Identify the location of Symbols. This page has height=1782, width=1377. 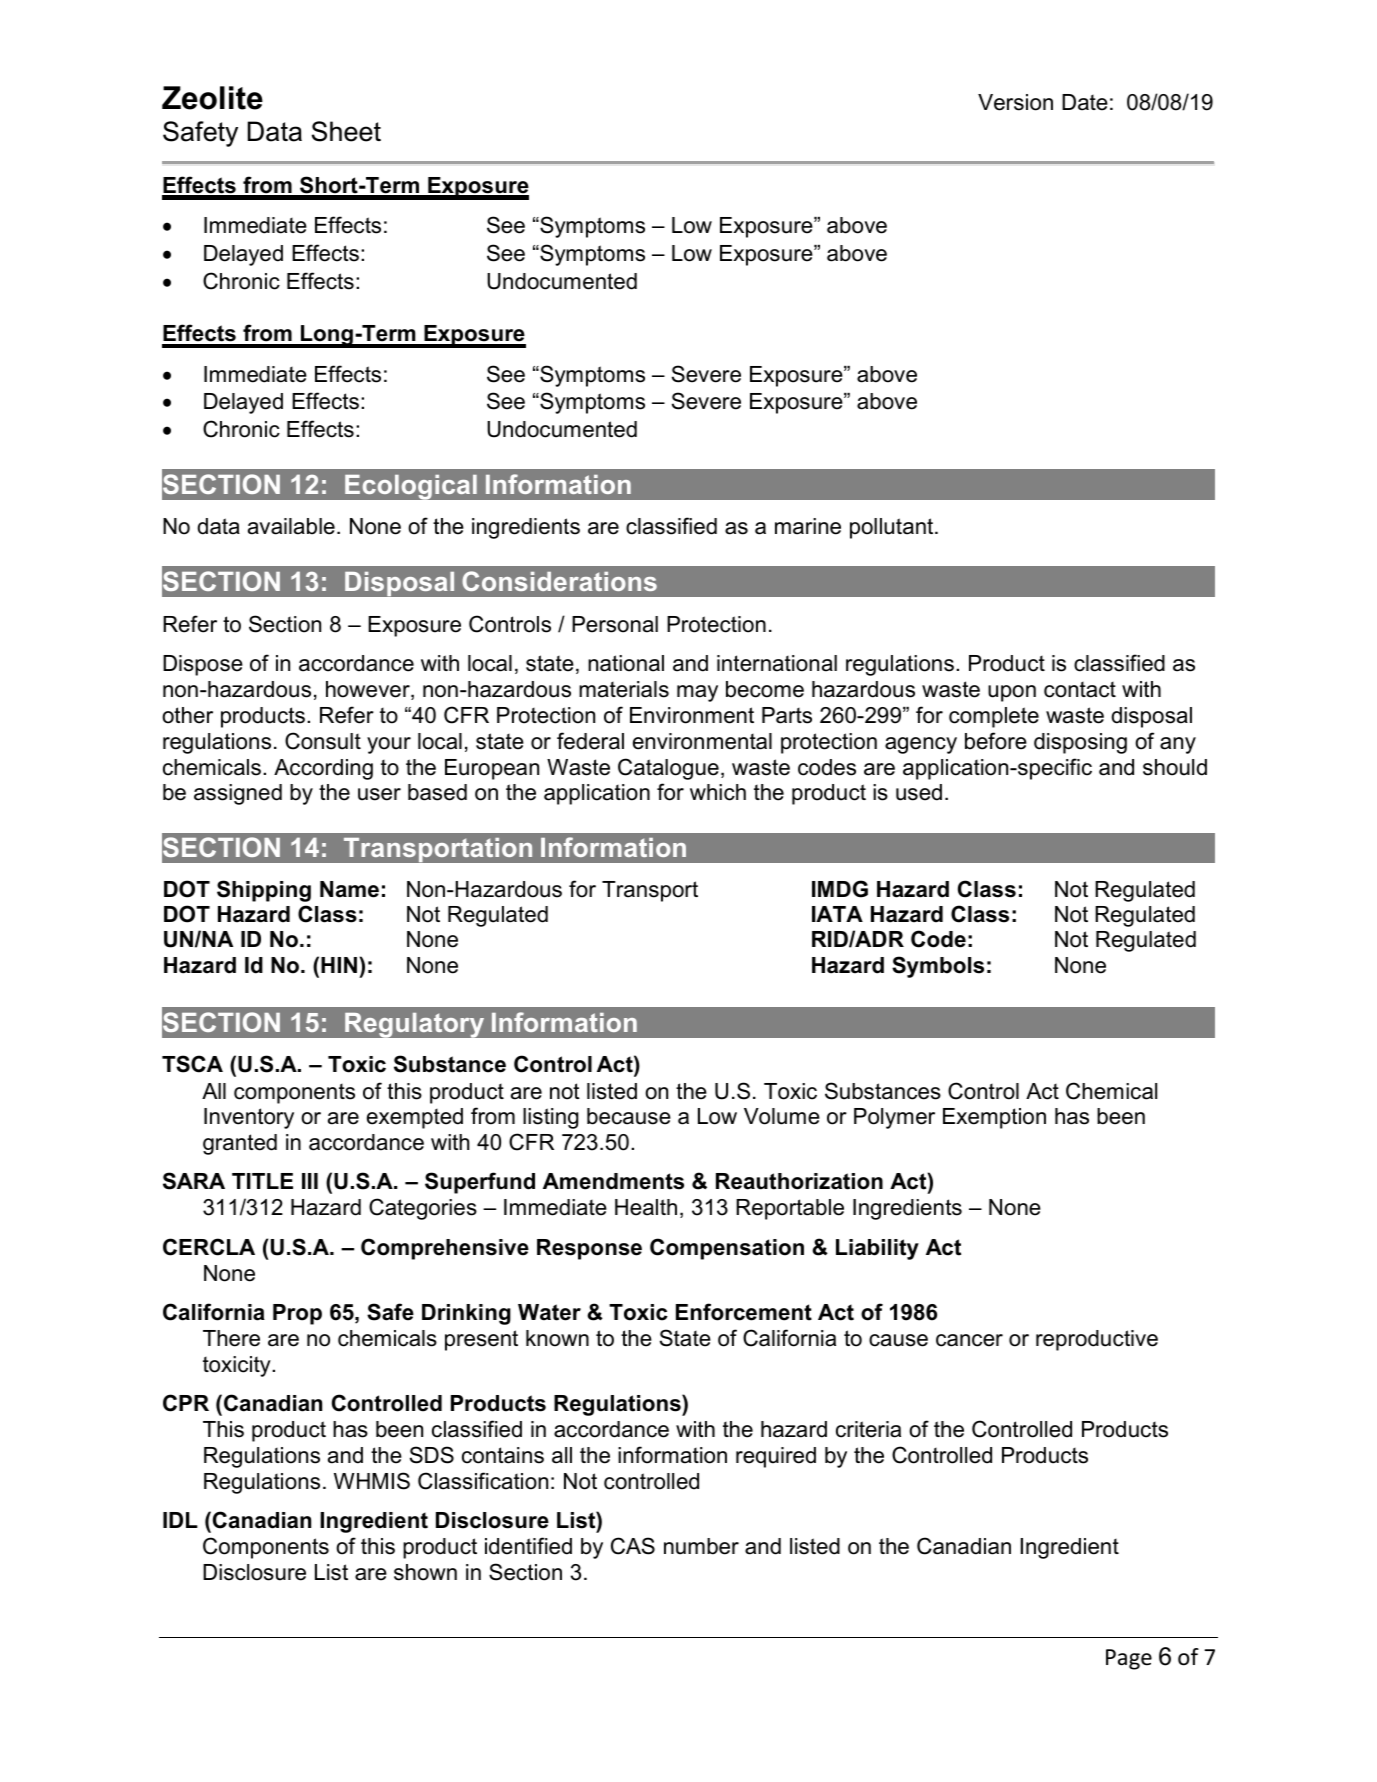
(938, 967).
